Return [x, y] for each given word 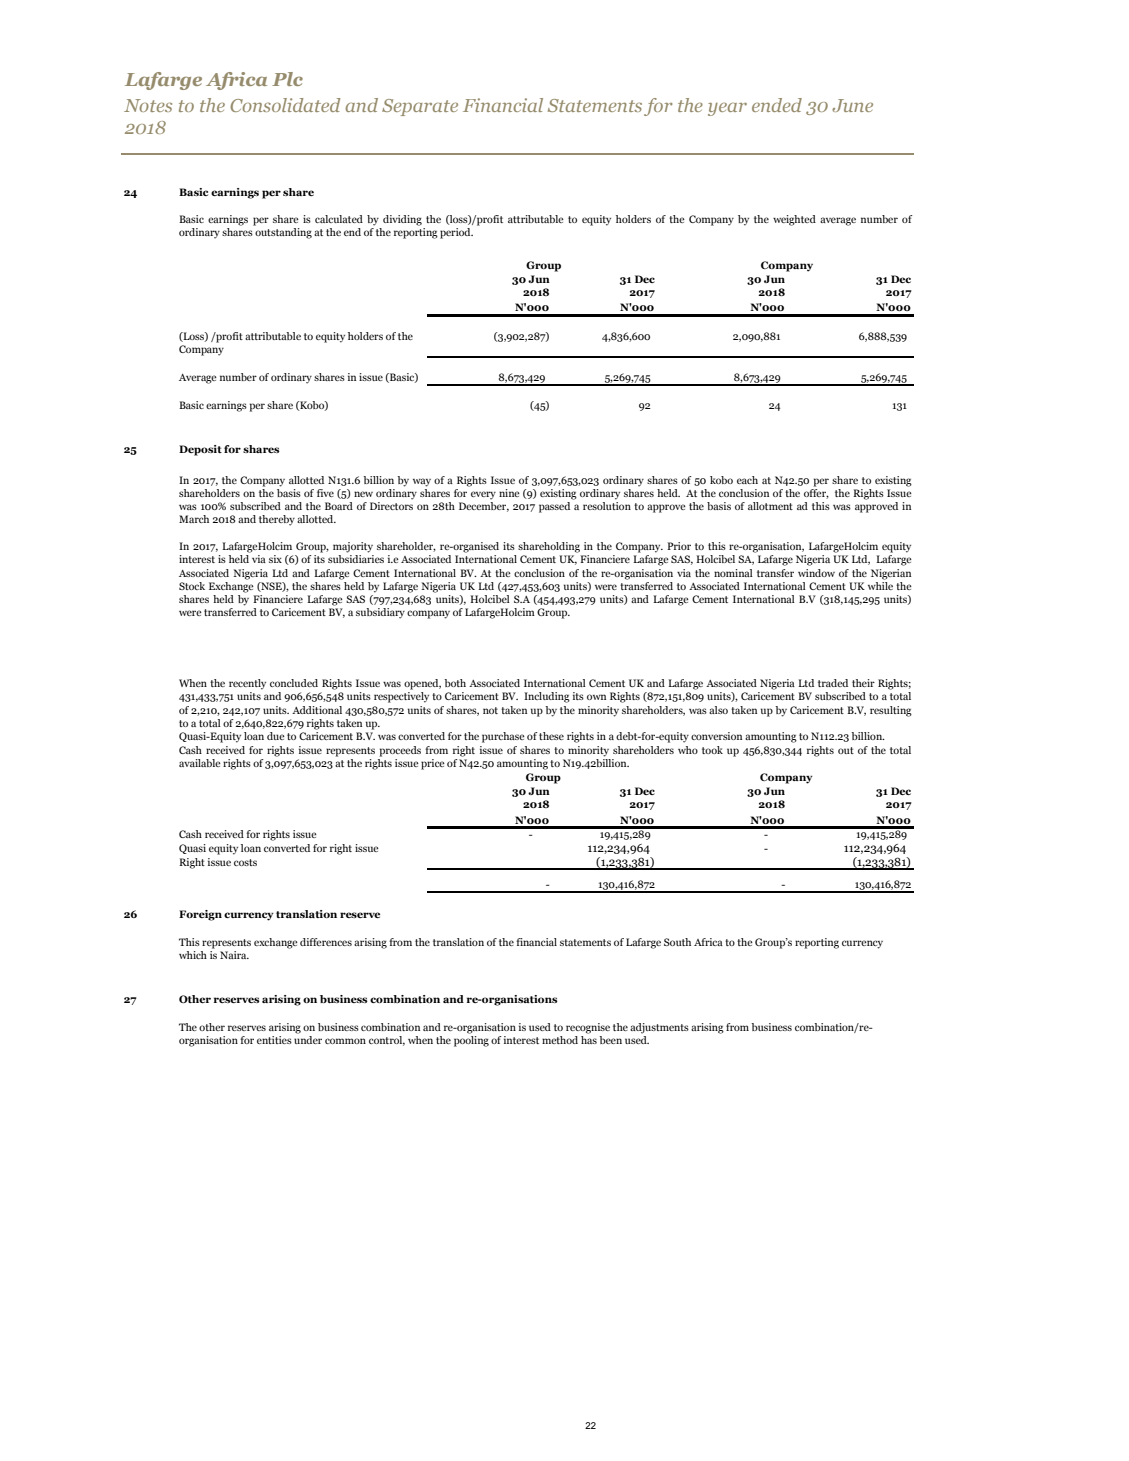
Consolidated [285, 105]
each [747, 480]
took [712, 750]
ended [777, 105]
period [456, 233]
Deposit [200, 450]
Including [547, 697]
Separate [420, 107]
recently [247, 684]
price [433, 764]
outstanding [283, 233]
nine [509, 493]
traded [833, 683]
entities [274, 1040]
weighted [794, 220]
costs [245, 862]
